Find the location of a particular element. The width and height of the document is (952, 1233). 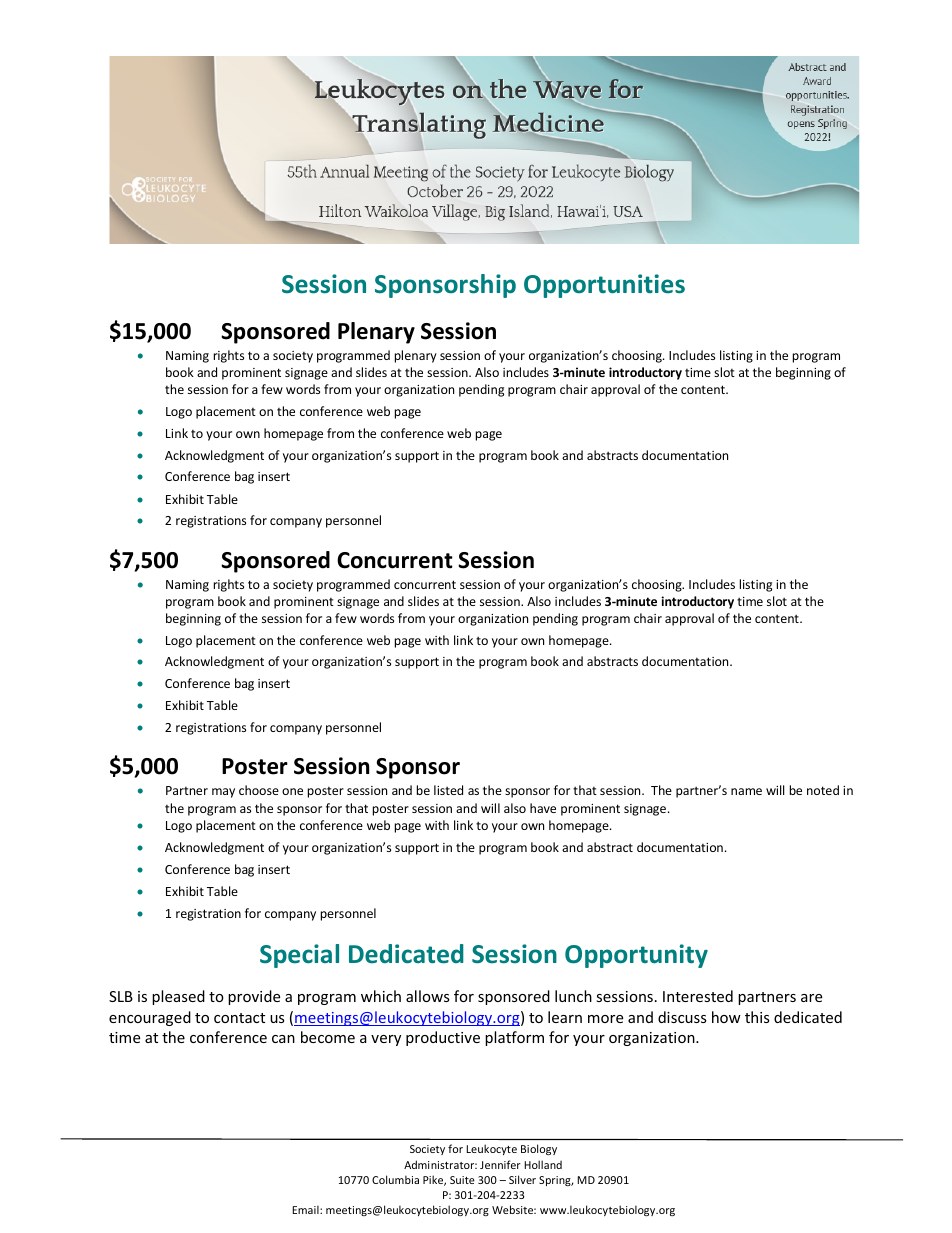

Holland is located at coordinates (543, 1164).
